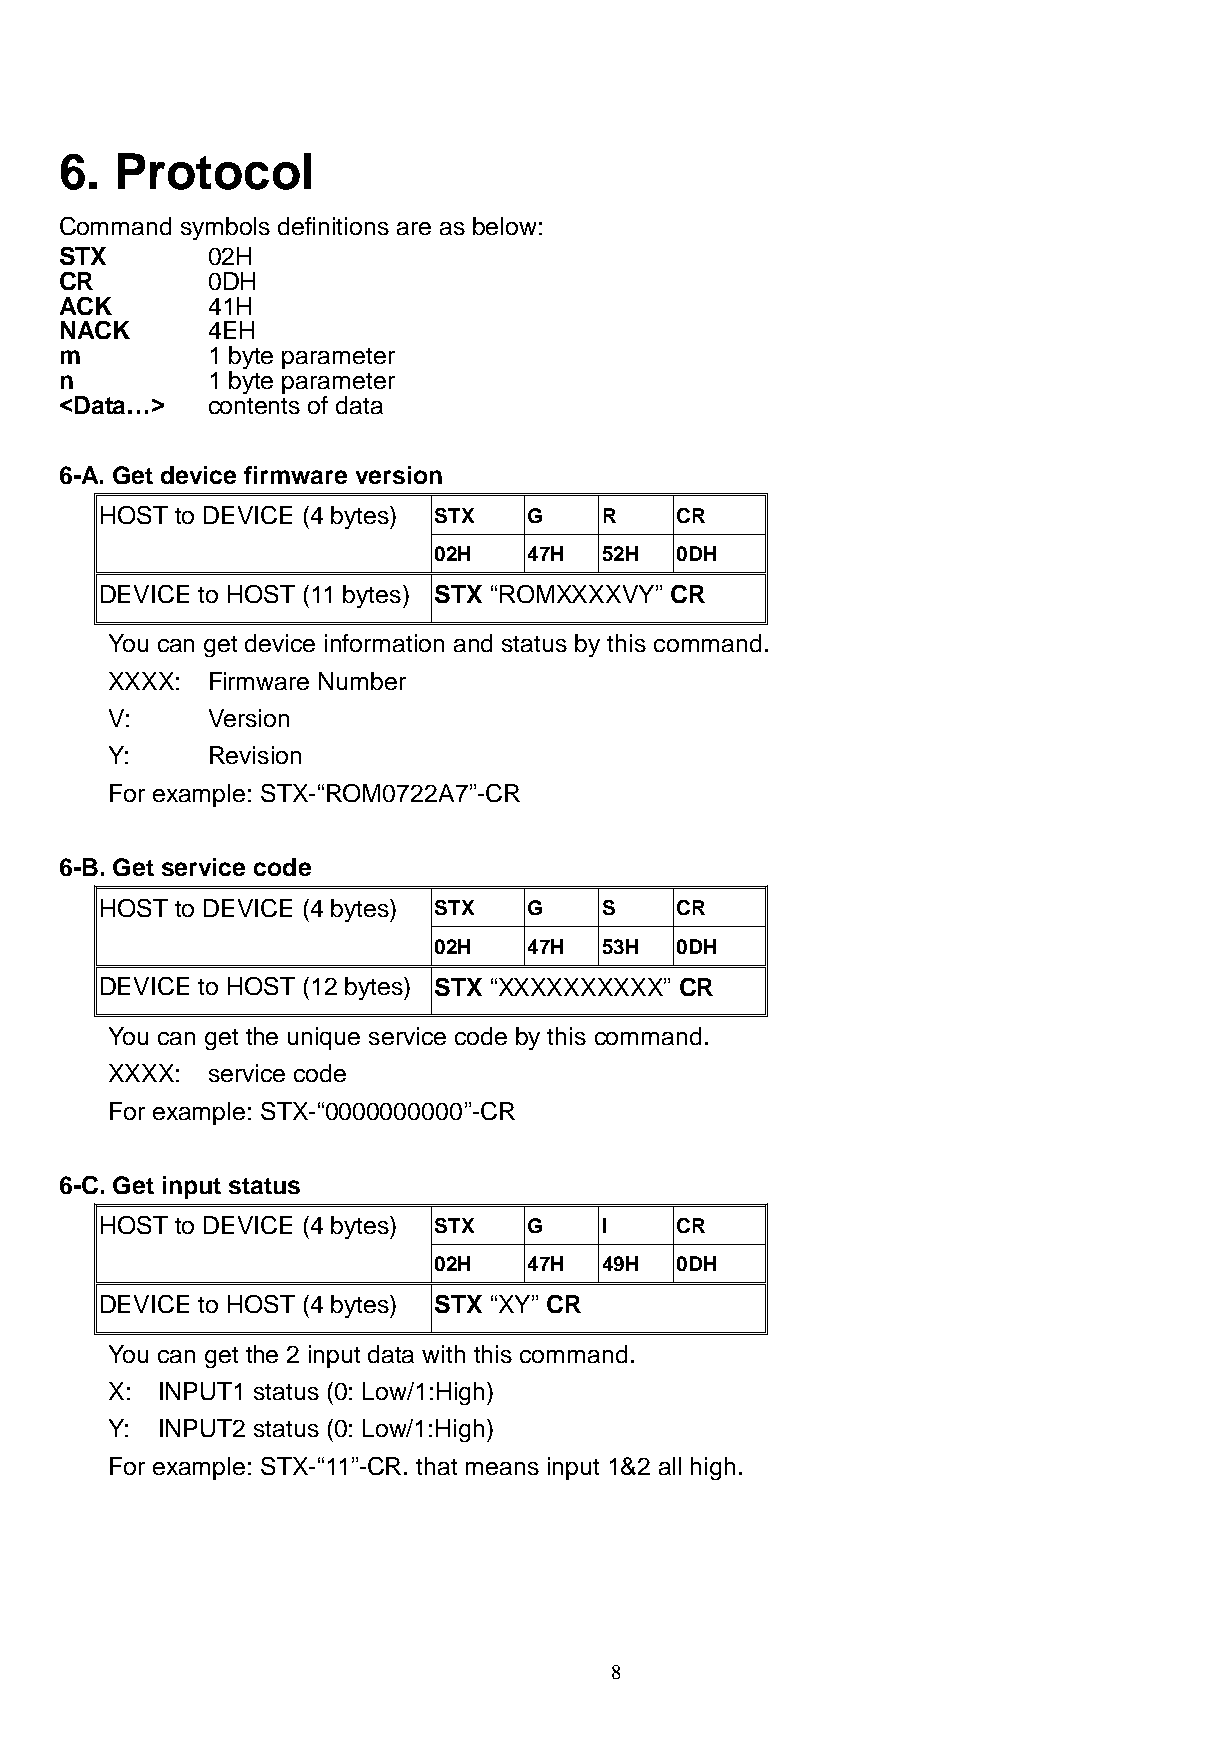 The height and width of the image is (1743, 1232). What do you see at coordinates (670, 1466) in the image?
I see `all` at bounding box center [670, 1466].
